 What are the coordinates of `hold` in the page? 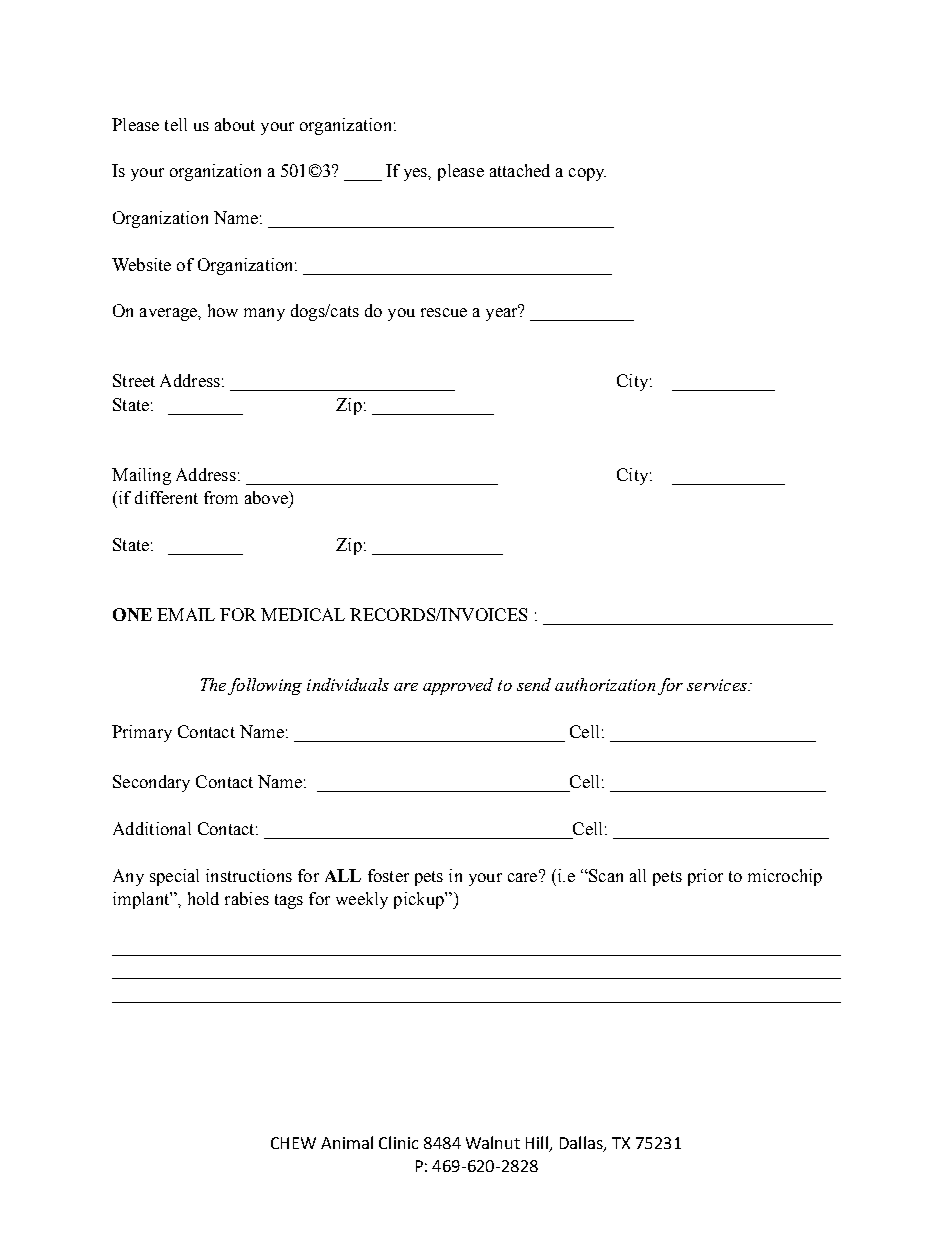 It's located at (203, 898).
